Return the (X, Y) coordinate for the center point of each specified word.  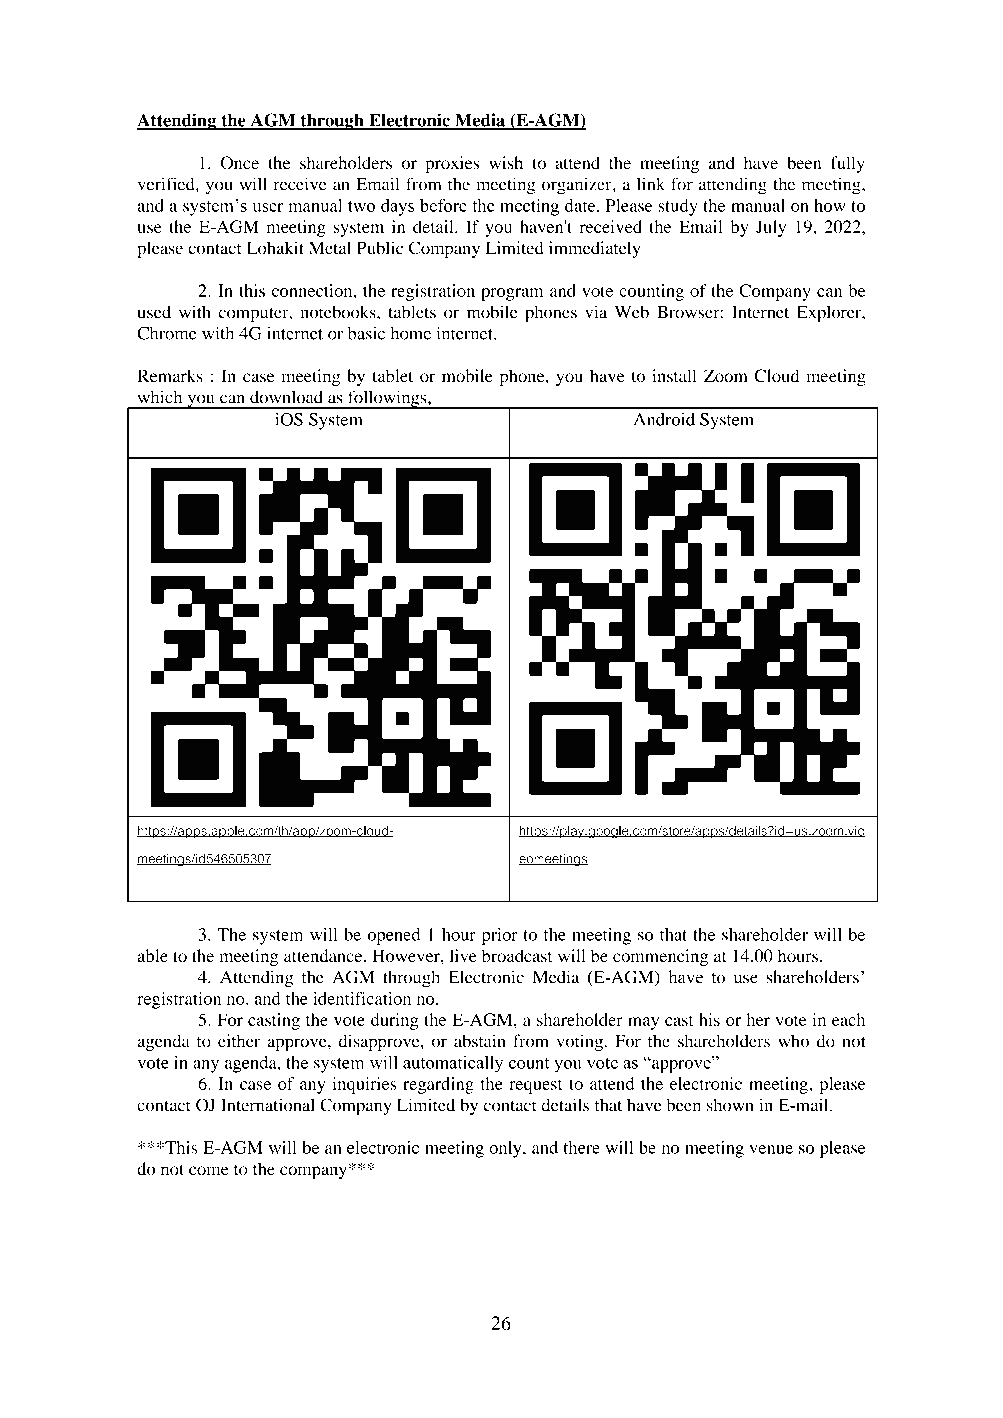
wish (506, 162)
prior (500, 936)
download (286, 397)
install (674, 375)
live (463, 955)
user (267, 207)
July (771, 228)
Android (664, 419)
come (209, 1171)
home (410, 333)
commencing (660, 957)
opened (394, 936)
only (506, 1149)
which (160, 397)
